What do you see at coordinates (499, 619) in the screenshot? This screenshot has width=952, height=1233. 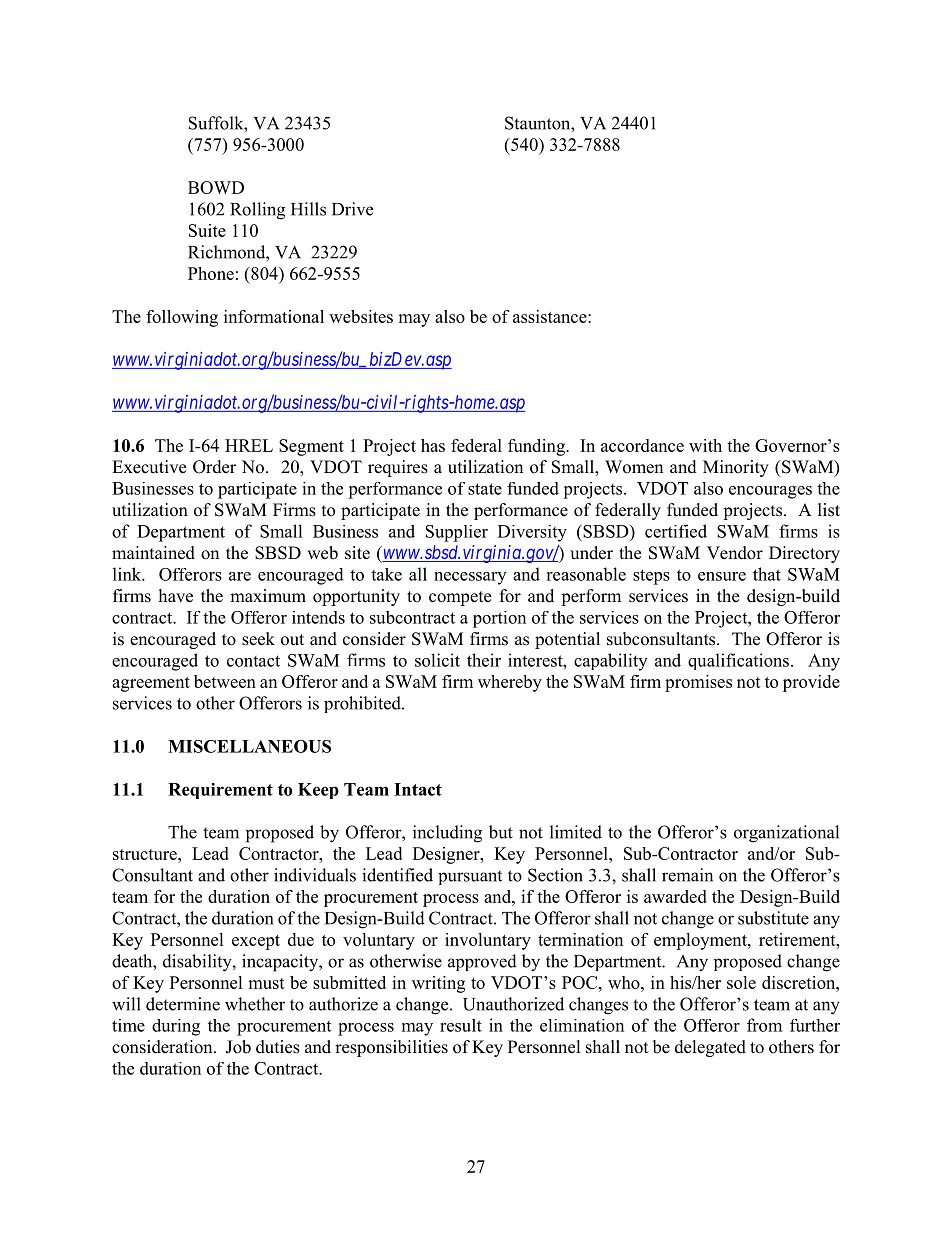 I see `portion` at bounding box center [499, 619].
